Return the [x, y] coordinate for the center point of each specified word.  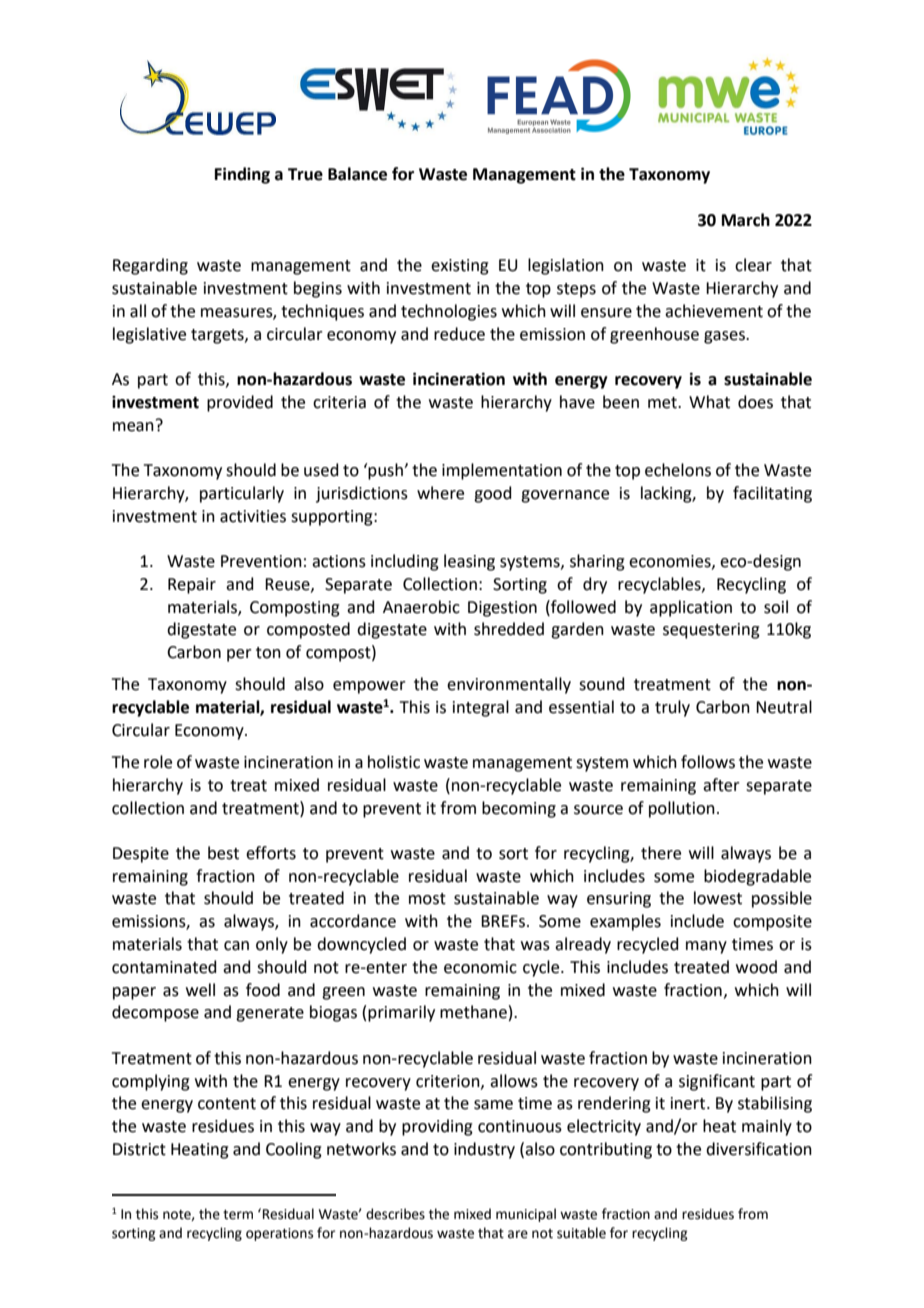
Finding [242, 175]
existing [460, 267]
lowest [718, 898]
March [746, 220]
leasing [469, 562]
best [223, 853]
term [238, 1215]
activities [253, 516]
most [427, 899]
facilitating [772, 494]
